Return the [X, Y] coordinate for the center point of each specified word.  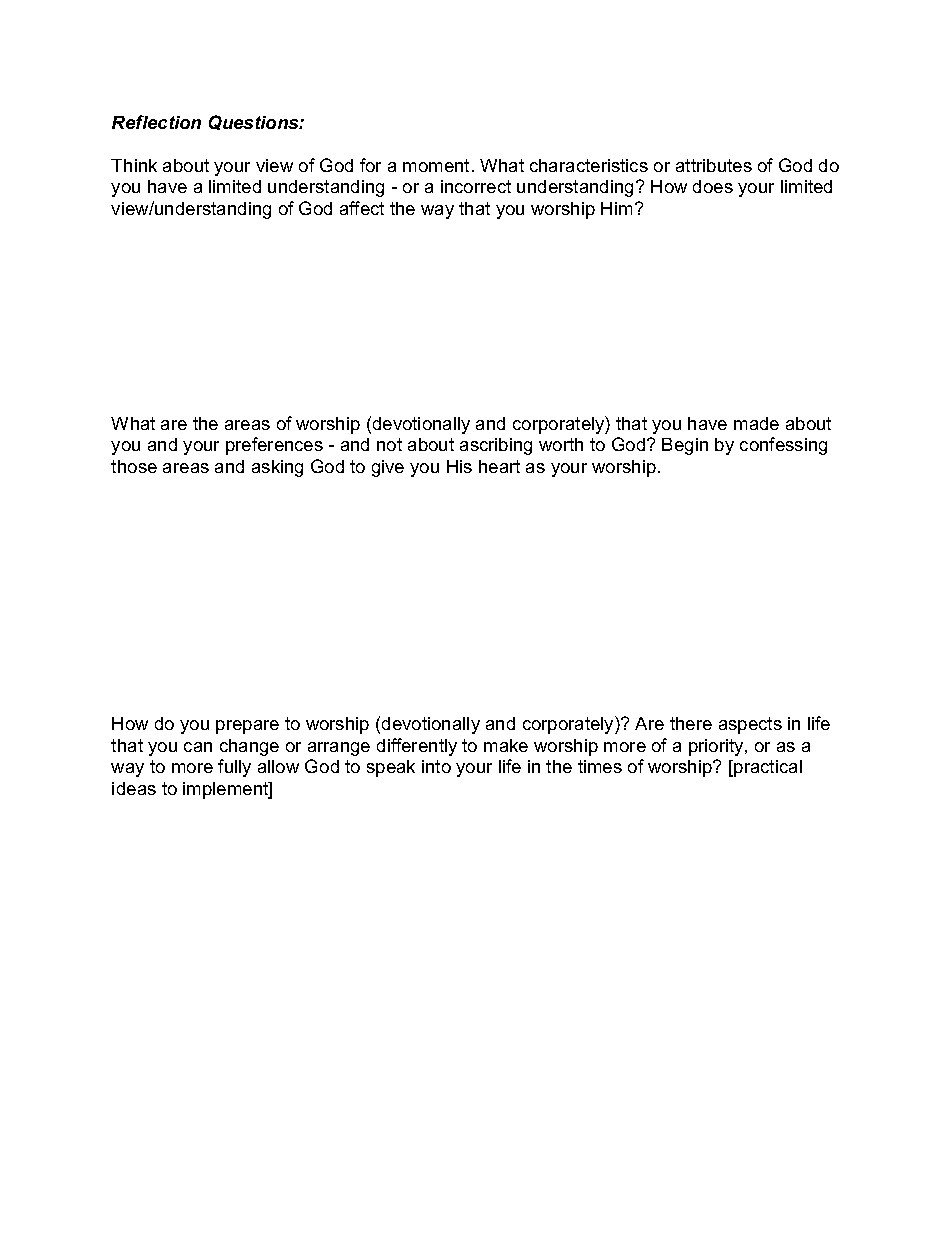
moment [436, 165]
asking [277, 468]
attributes [714, 165]
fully [234, 768]
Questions [255, 122]
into [436, 766]
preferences [274, 446]
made [756, 423]
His [459, 466]
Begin [685, 446]
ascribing [496, 446]
